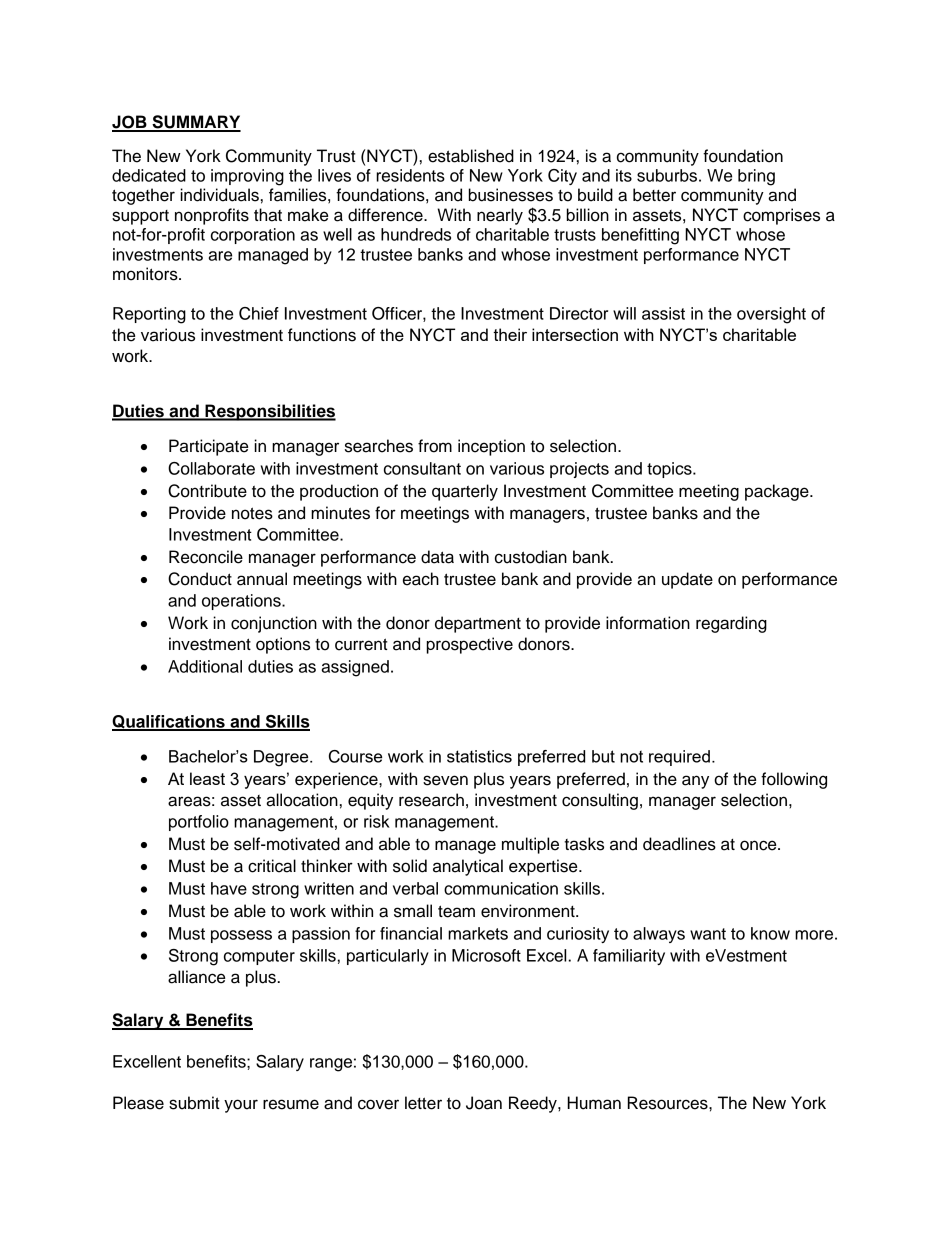  Describe the element at coordinates (663, 313) in the screenshot. I see `assist` at that location.
